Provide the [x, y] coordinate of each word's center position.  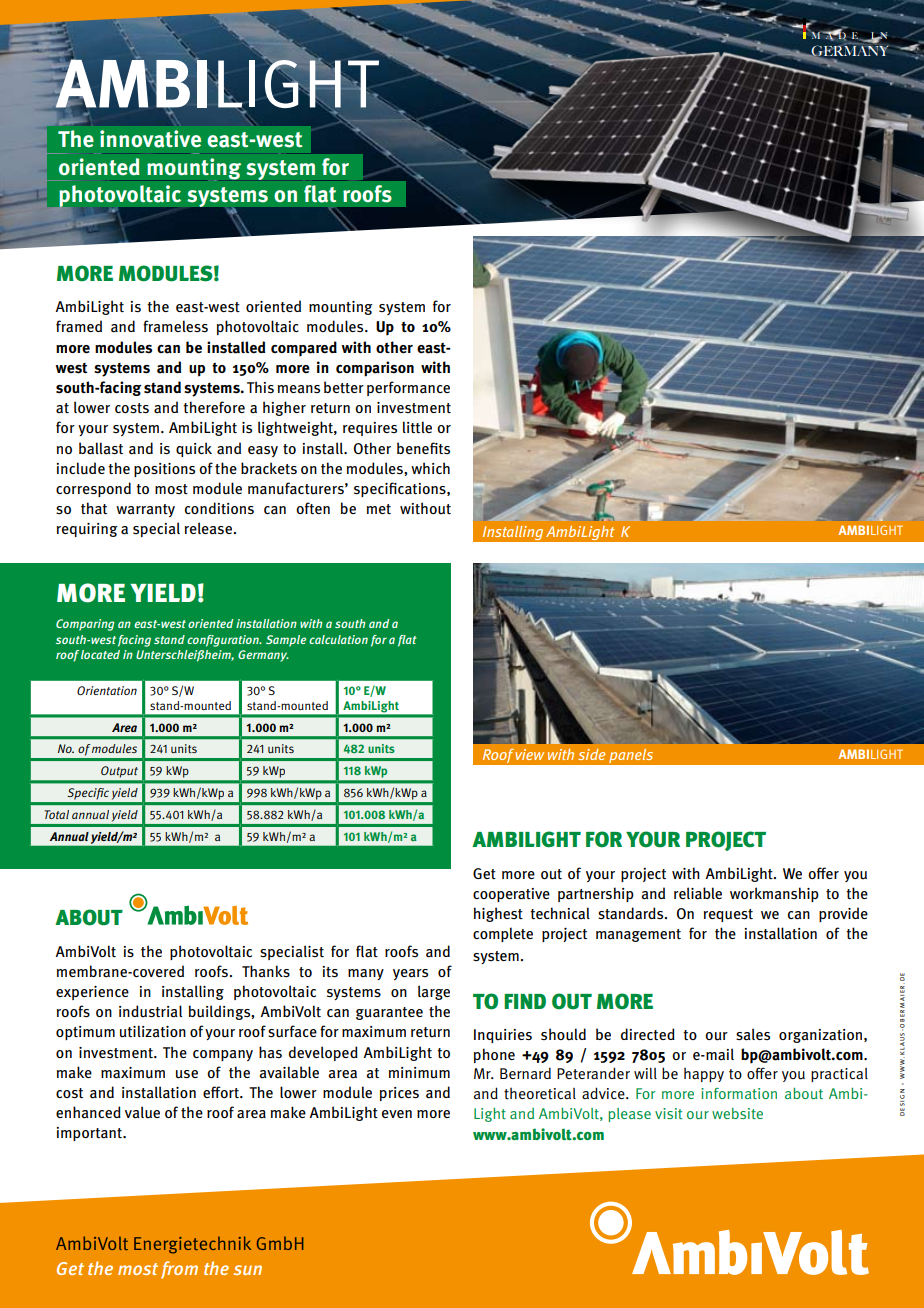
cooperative [511, 895]
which [430, 468]
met [379, 509]
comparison [375, 369]
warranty [145, 510]
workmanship [774, 894]
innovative [150, 139]
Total [57, 814]
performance [408, 388]
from [179, 1270]
